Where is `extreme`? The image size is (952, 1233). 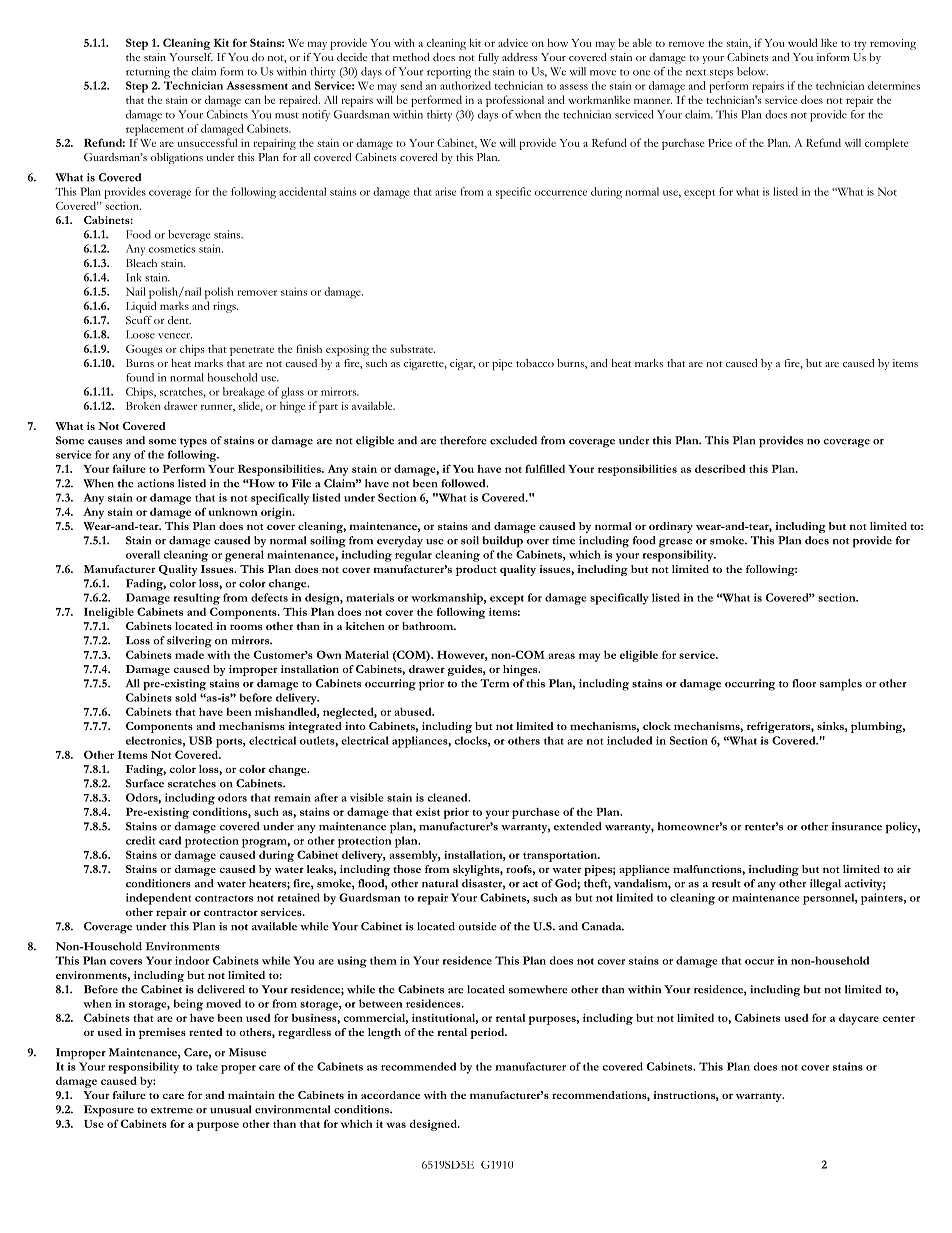
extreme is located at coordinates (172, 1110).
